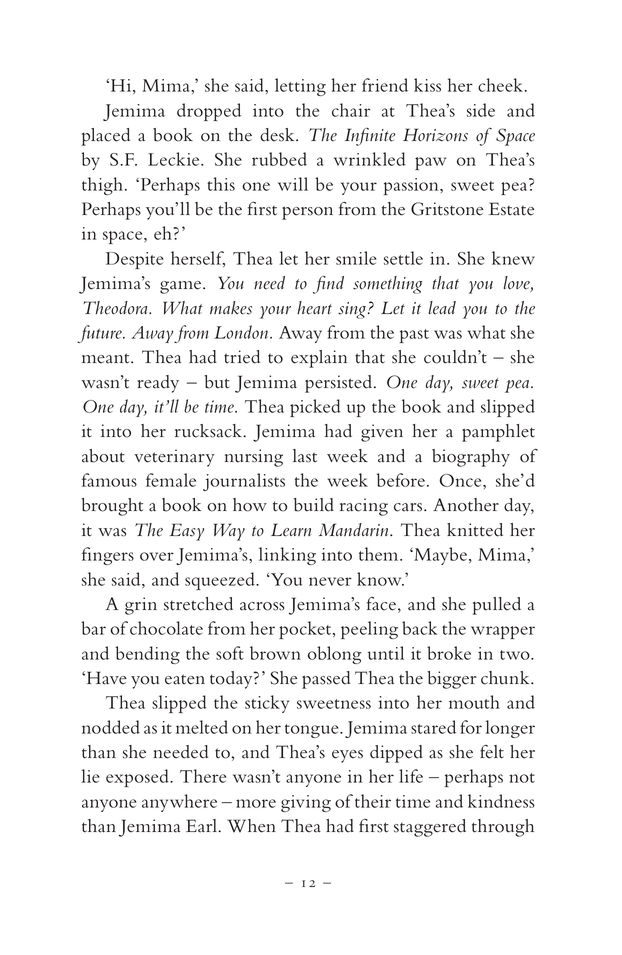 Image resolution: width=622 pixels, height=955 pixels. What do you see at coordinates (449, 653) in the image?
I see `broke` at bounding box center [449, 653].
